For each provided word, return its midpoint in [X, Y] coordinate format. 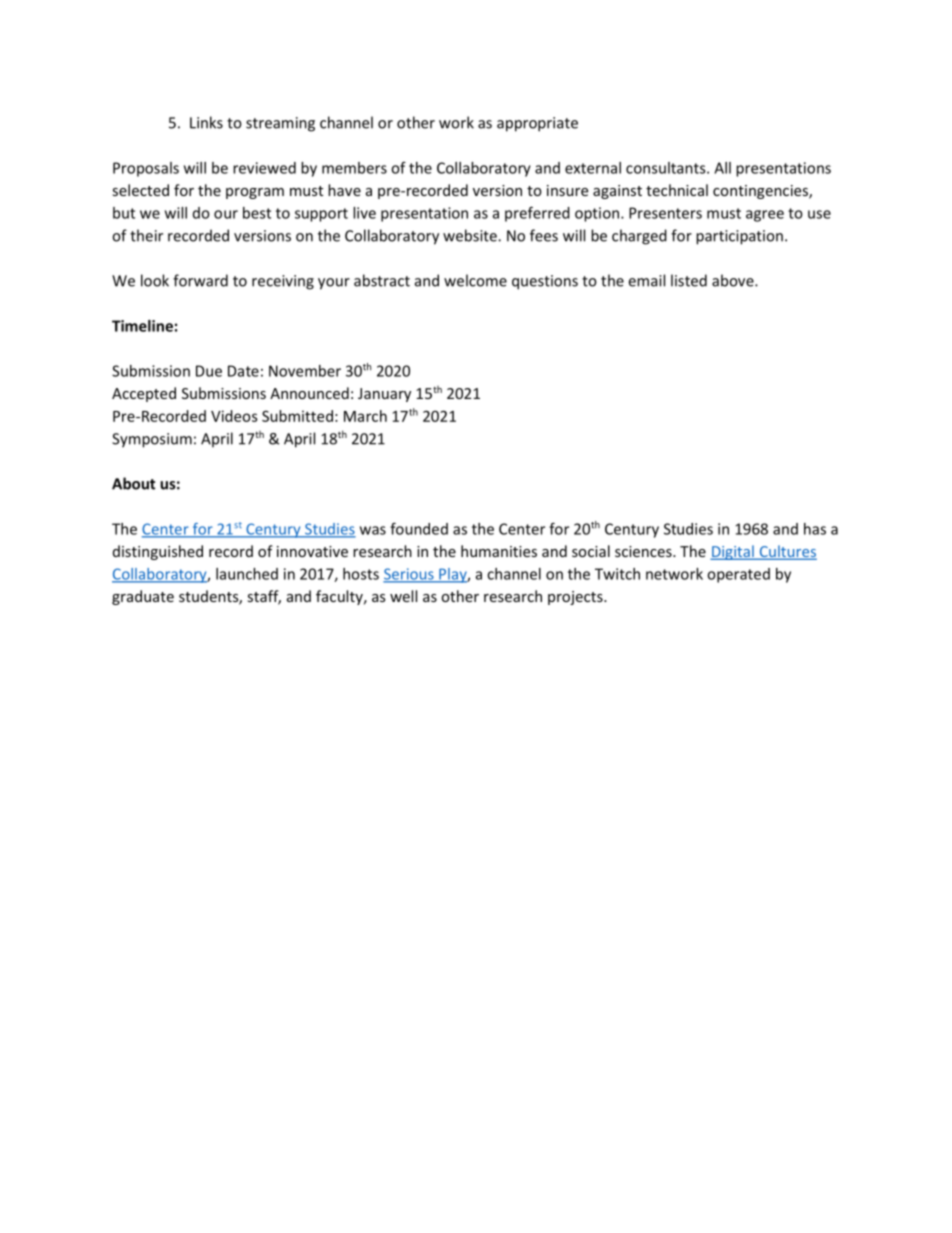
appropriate [537, 124]
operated [738, 575]
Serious [409, 575]
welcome [475, 280]
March [365, 416]
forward [200, 280]
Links [206, 122]
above [734, 280]
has [815, 529]
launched [247, 574]
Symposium [152, 440]
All [722, 168]
